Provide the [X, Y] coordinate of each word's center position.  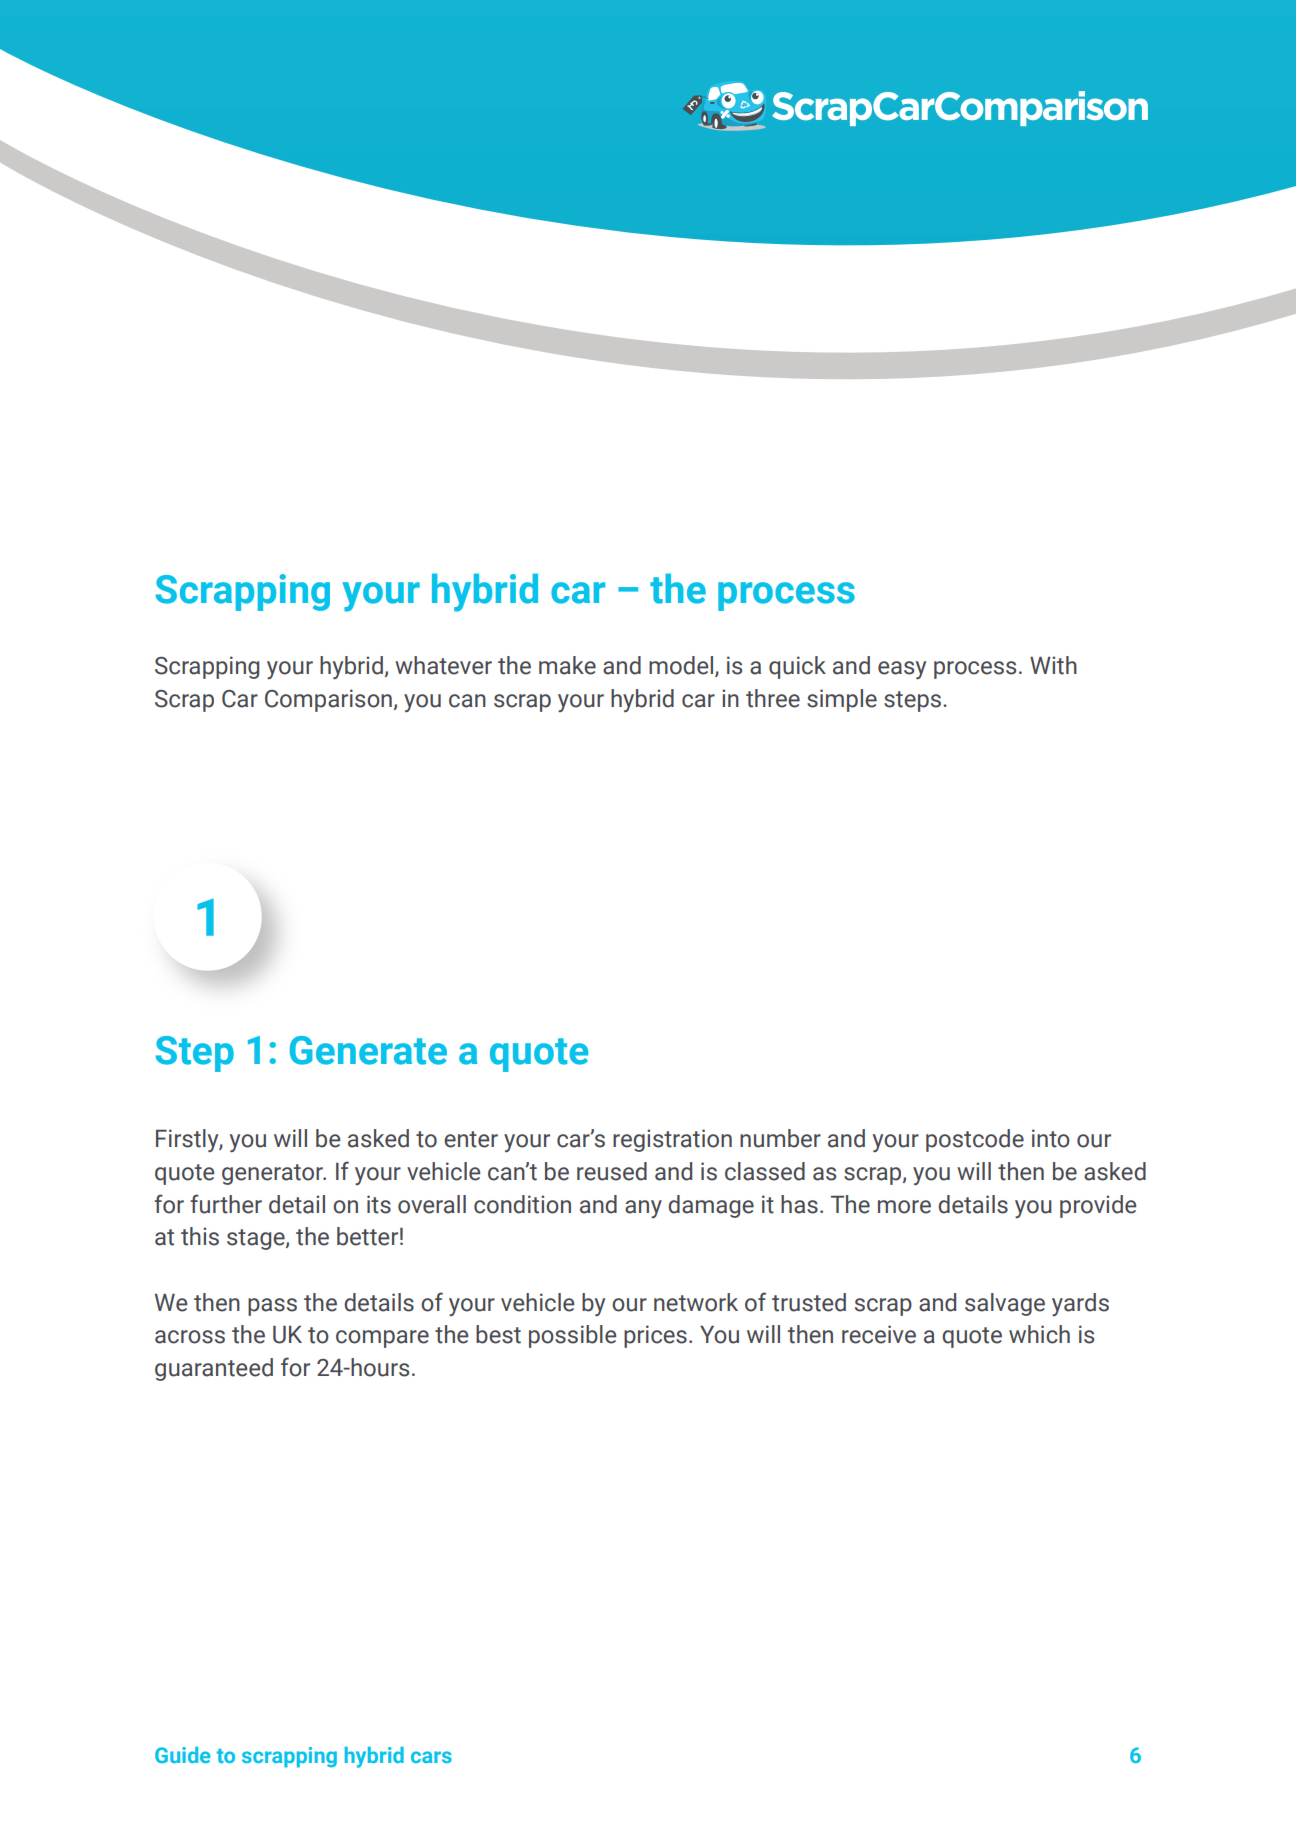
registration [672, 1140]
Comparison [328, 700]
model [682, 666]
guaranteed [214, 1369]
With [1053, 665]
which [1039, 1334]
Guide [183, 1755]
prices [655, 1336]
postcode [975, 1140]
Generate [368, 1050]
